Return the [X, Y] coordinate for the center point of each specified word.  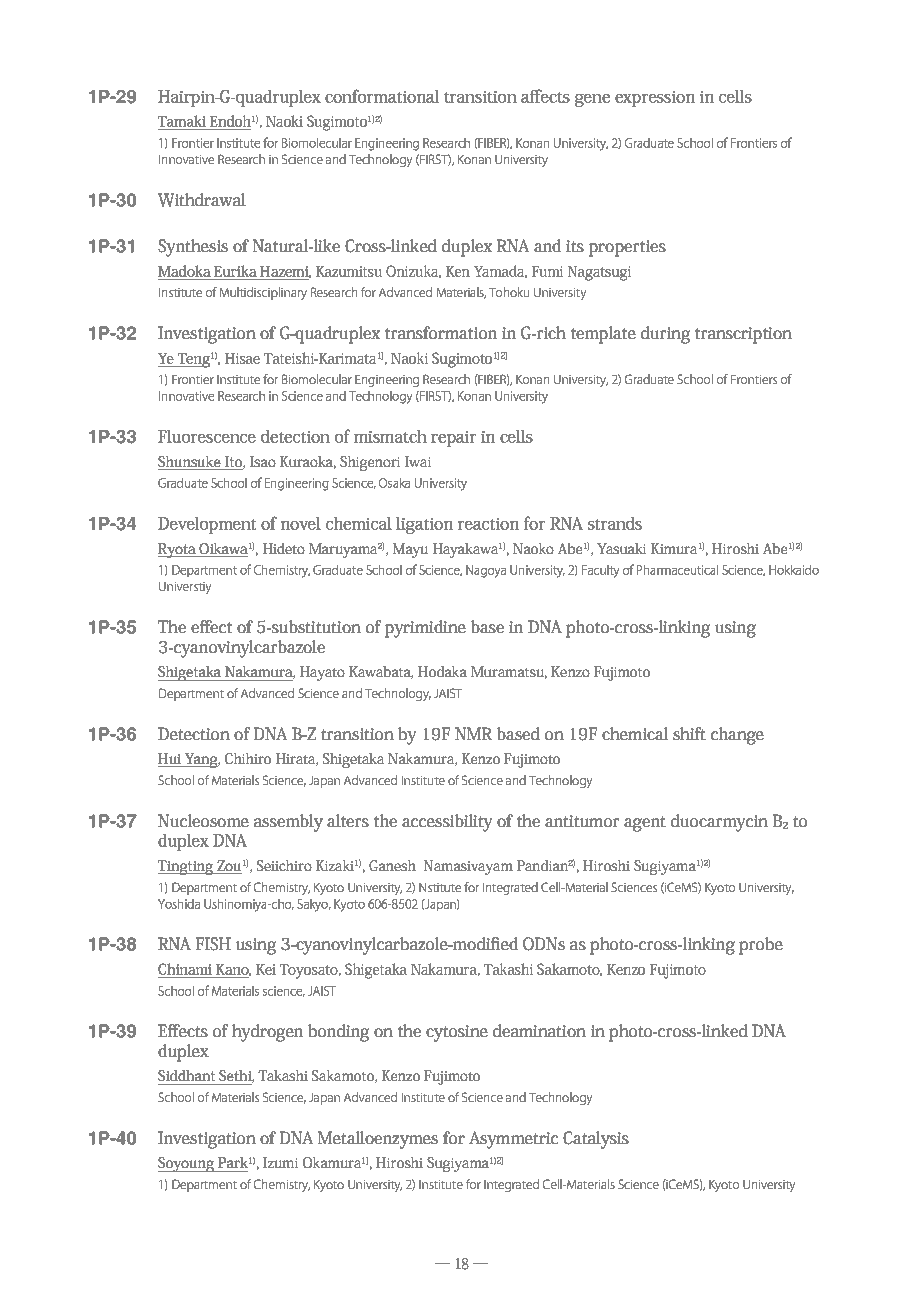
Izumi [280, 1162]
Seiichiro [284, 865]
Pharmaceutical [677, 570]
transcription [743, 335]
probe [761, 946]
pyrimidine [425, 629]
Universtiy [185, 588]
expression [655, 99]
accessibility [447, 823]
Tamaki [182, 121]
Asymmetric [513, 1140]
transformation [441, 332]
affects [545, 96]
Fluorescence [207, 436]
